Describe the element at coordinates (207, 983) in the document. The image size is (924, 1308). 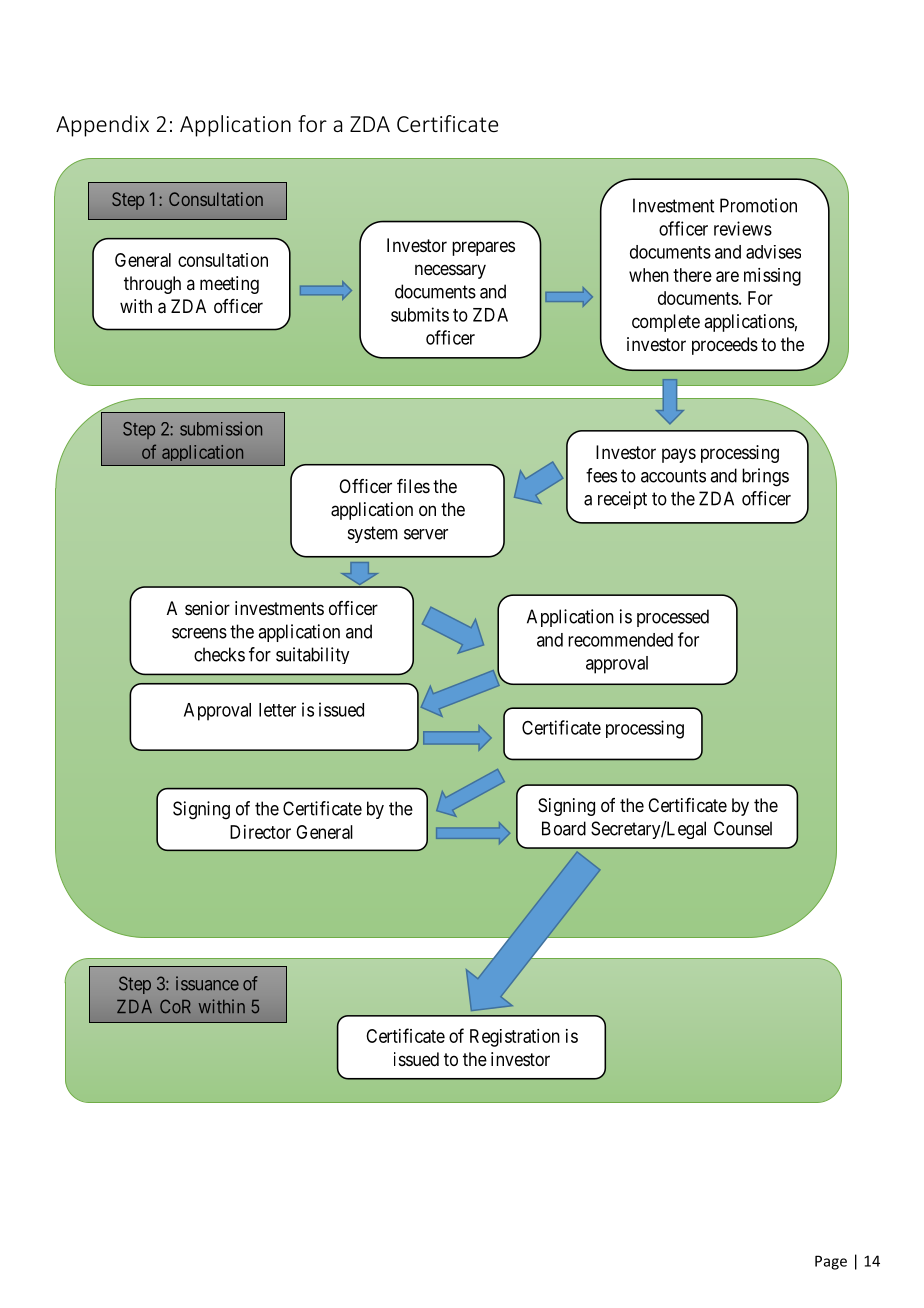
I see `issuance` at that location.
